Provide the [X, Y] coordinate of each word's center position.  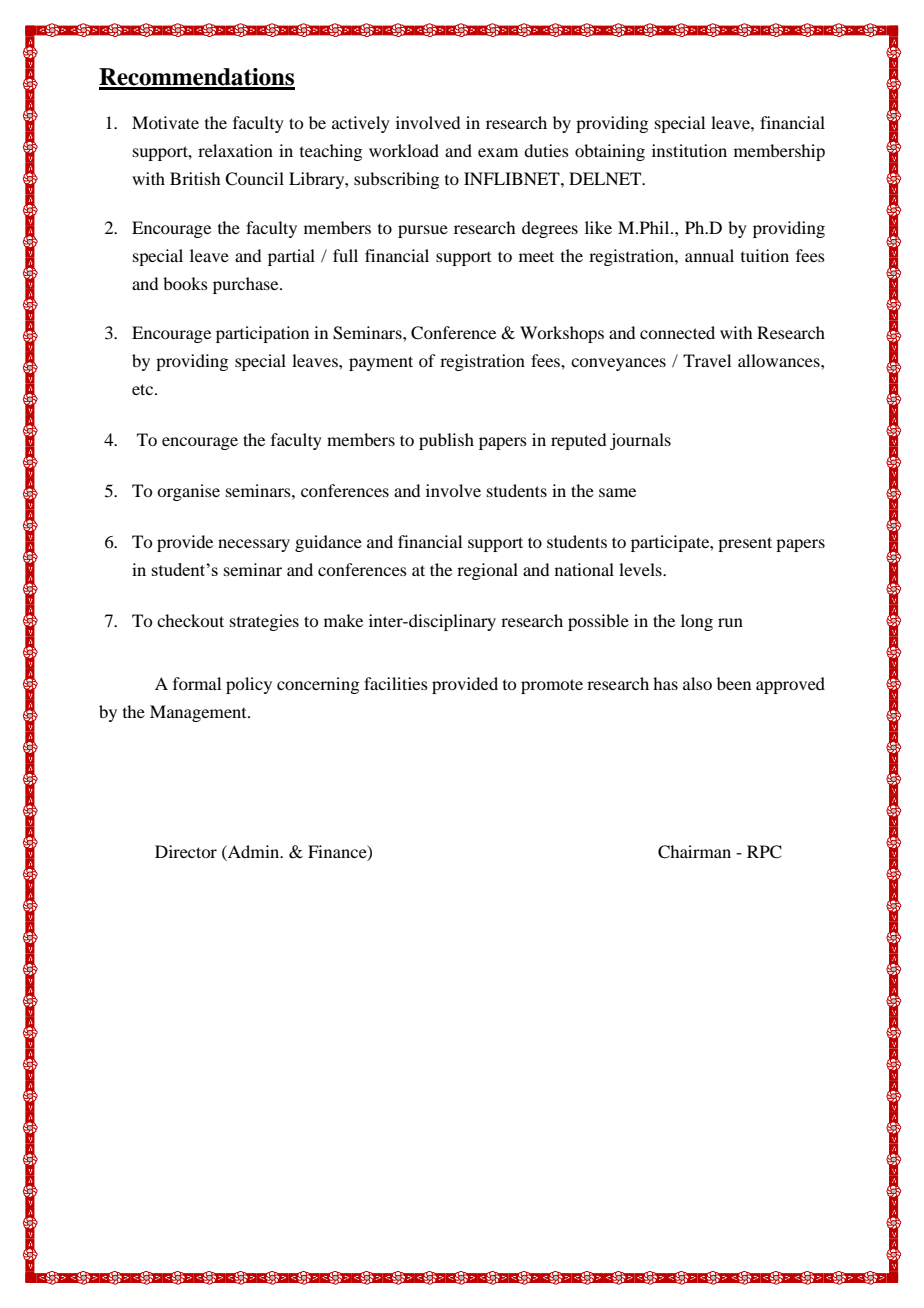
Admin [254, 851]
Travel [707, 360]
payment [381, 363]
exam [498, 152]
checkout [190, 620]
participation [262, 334]
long [697, 622]
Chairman [694, 852]
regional [487, 571]
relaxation [235, 150]
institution [689, 150]
